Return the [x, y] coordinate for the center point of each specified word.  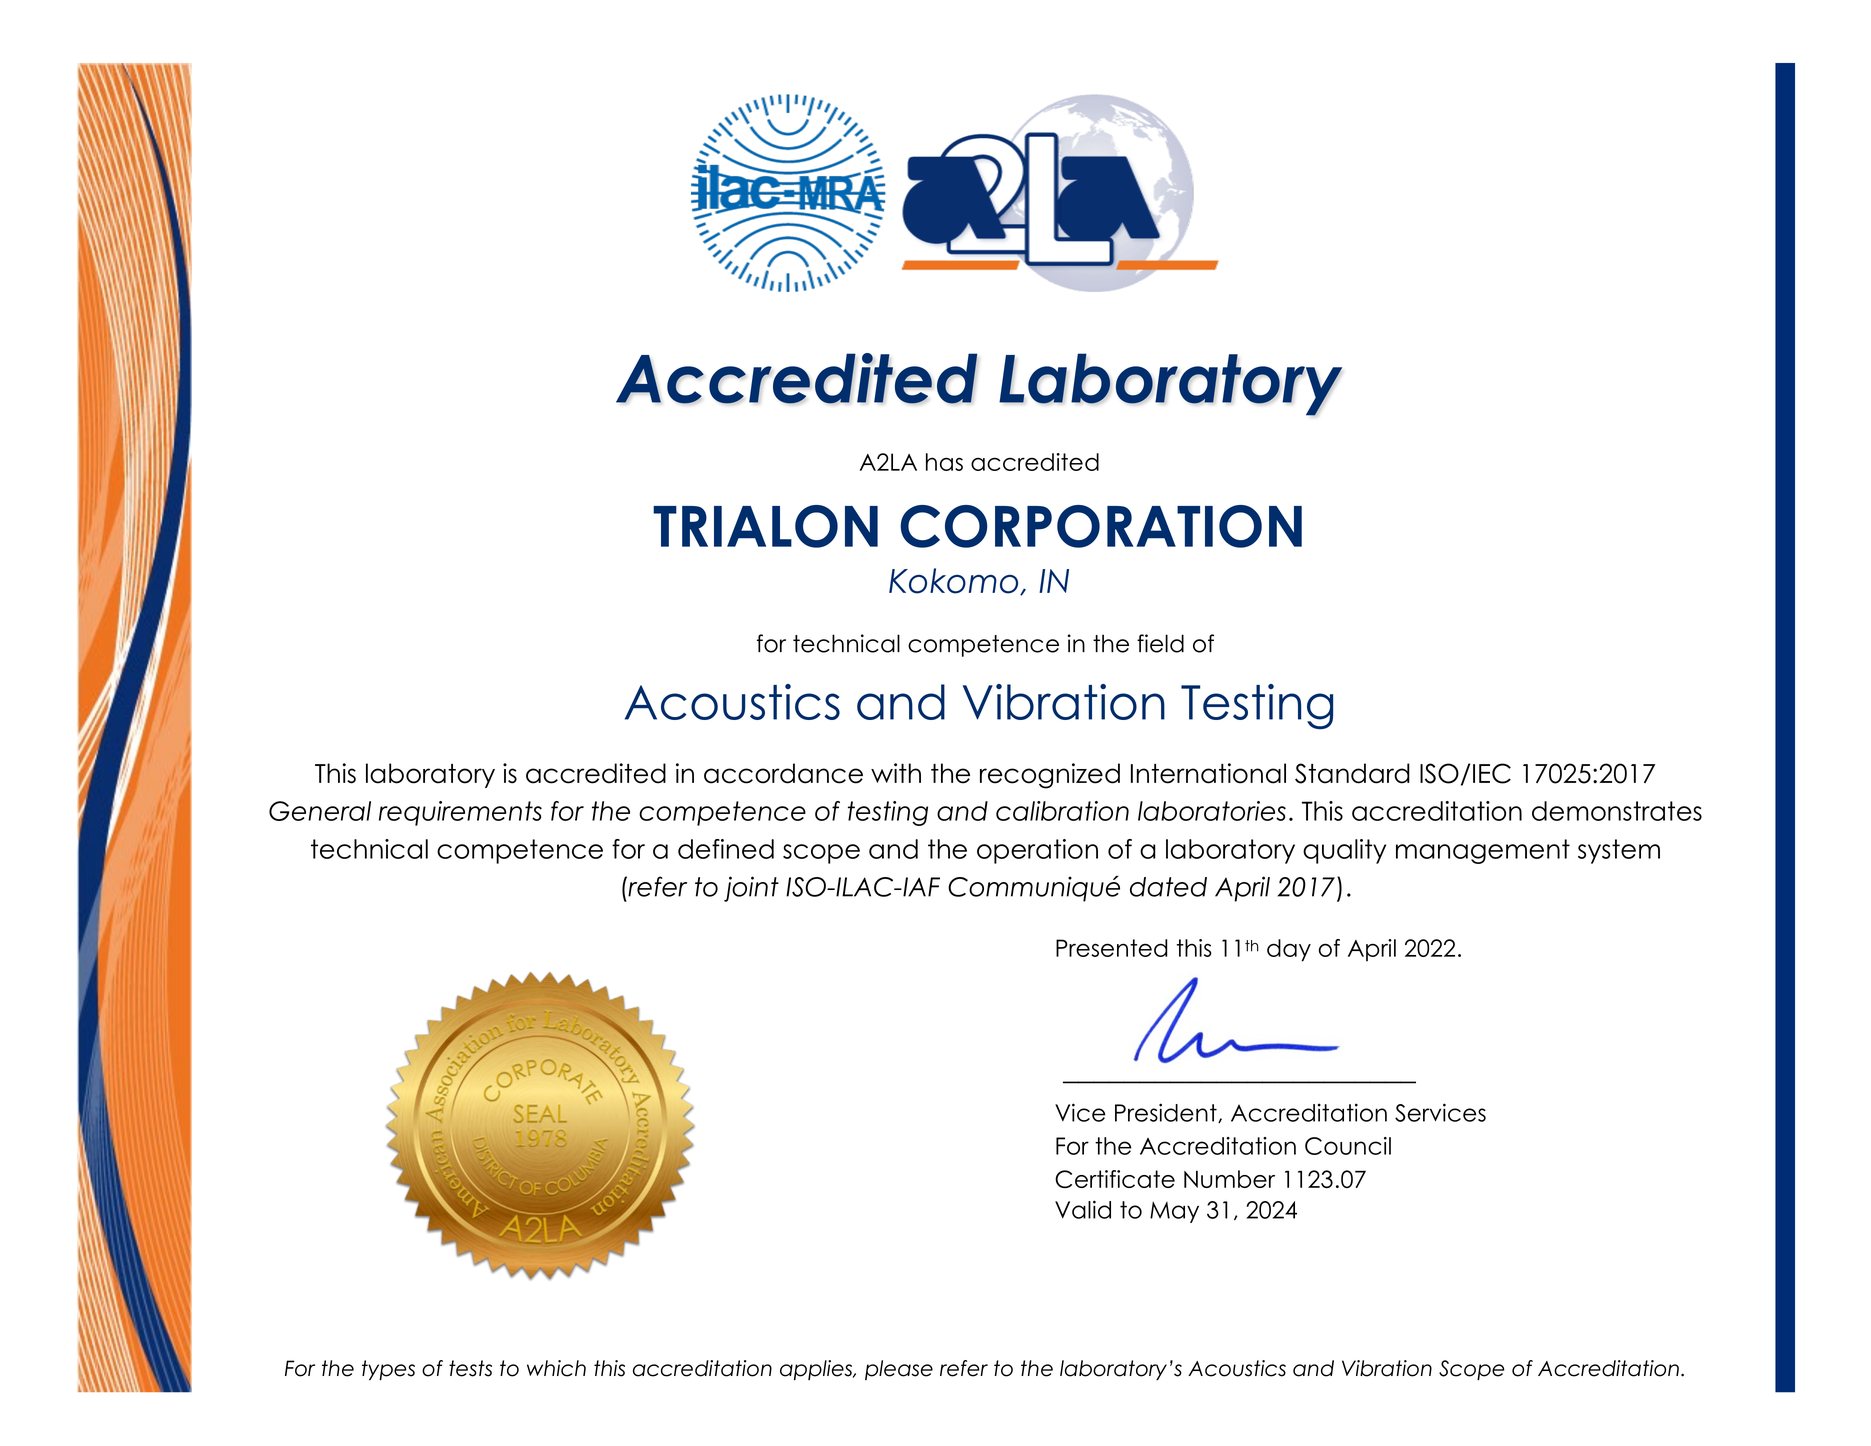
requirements [460, 813]
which [556, 1368]
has [944, 462]
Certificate [1115, 1179]
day [1289, 950]
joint [751, 889]
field [1160, 643]
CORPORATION [1101, 526]
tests [470, 1368]
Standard [1352, 773]
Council [1348, 1146]
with [896, 773]
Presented [1111, 948]
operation [1037, 851]
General [320, 811]
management [1483, 851]
